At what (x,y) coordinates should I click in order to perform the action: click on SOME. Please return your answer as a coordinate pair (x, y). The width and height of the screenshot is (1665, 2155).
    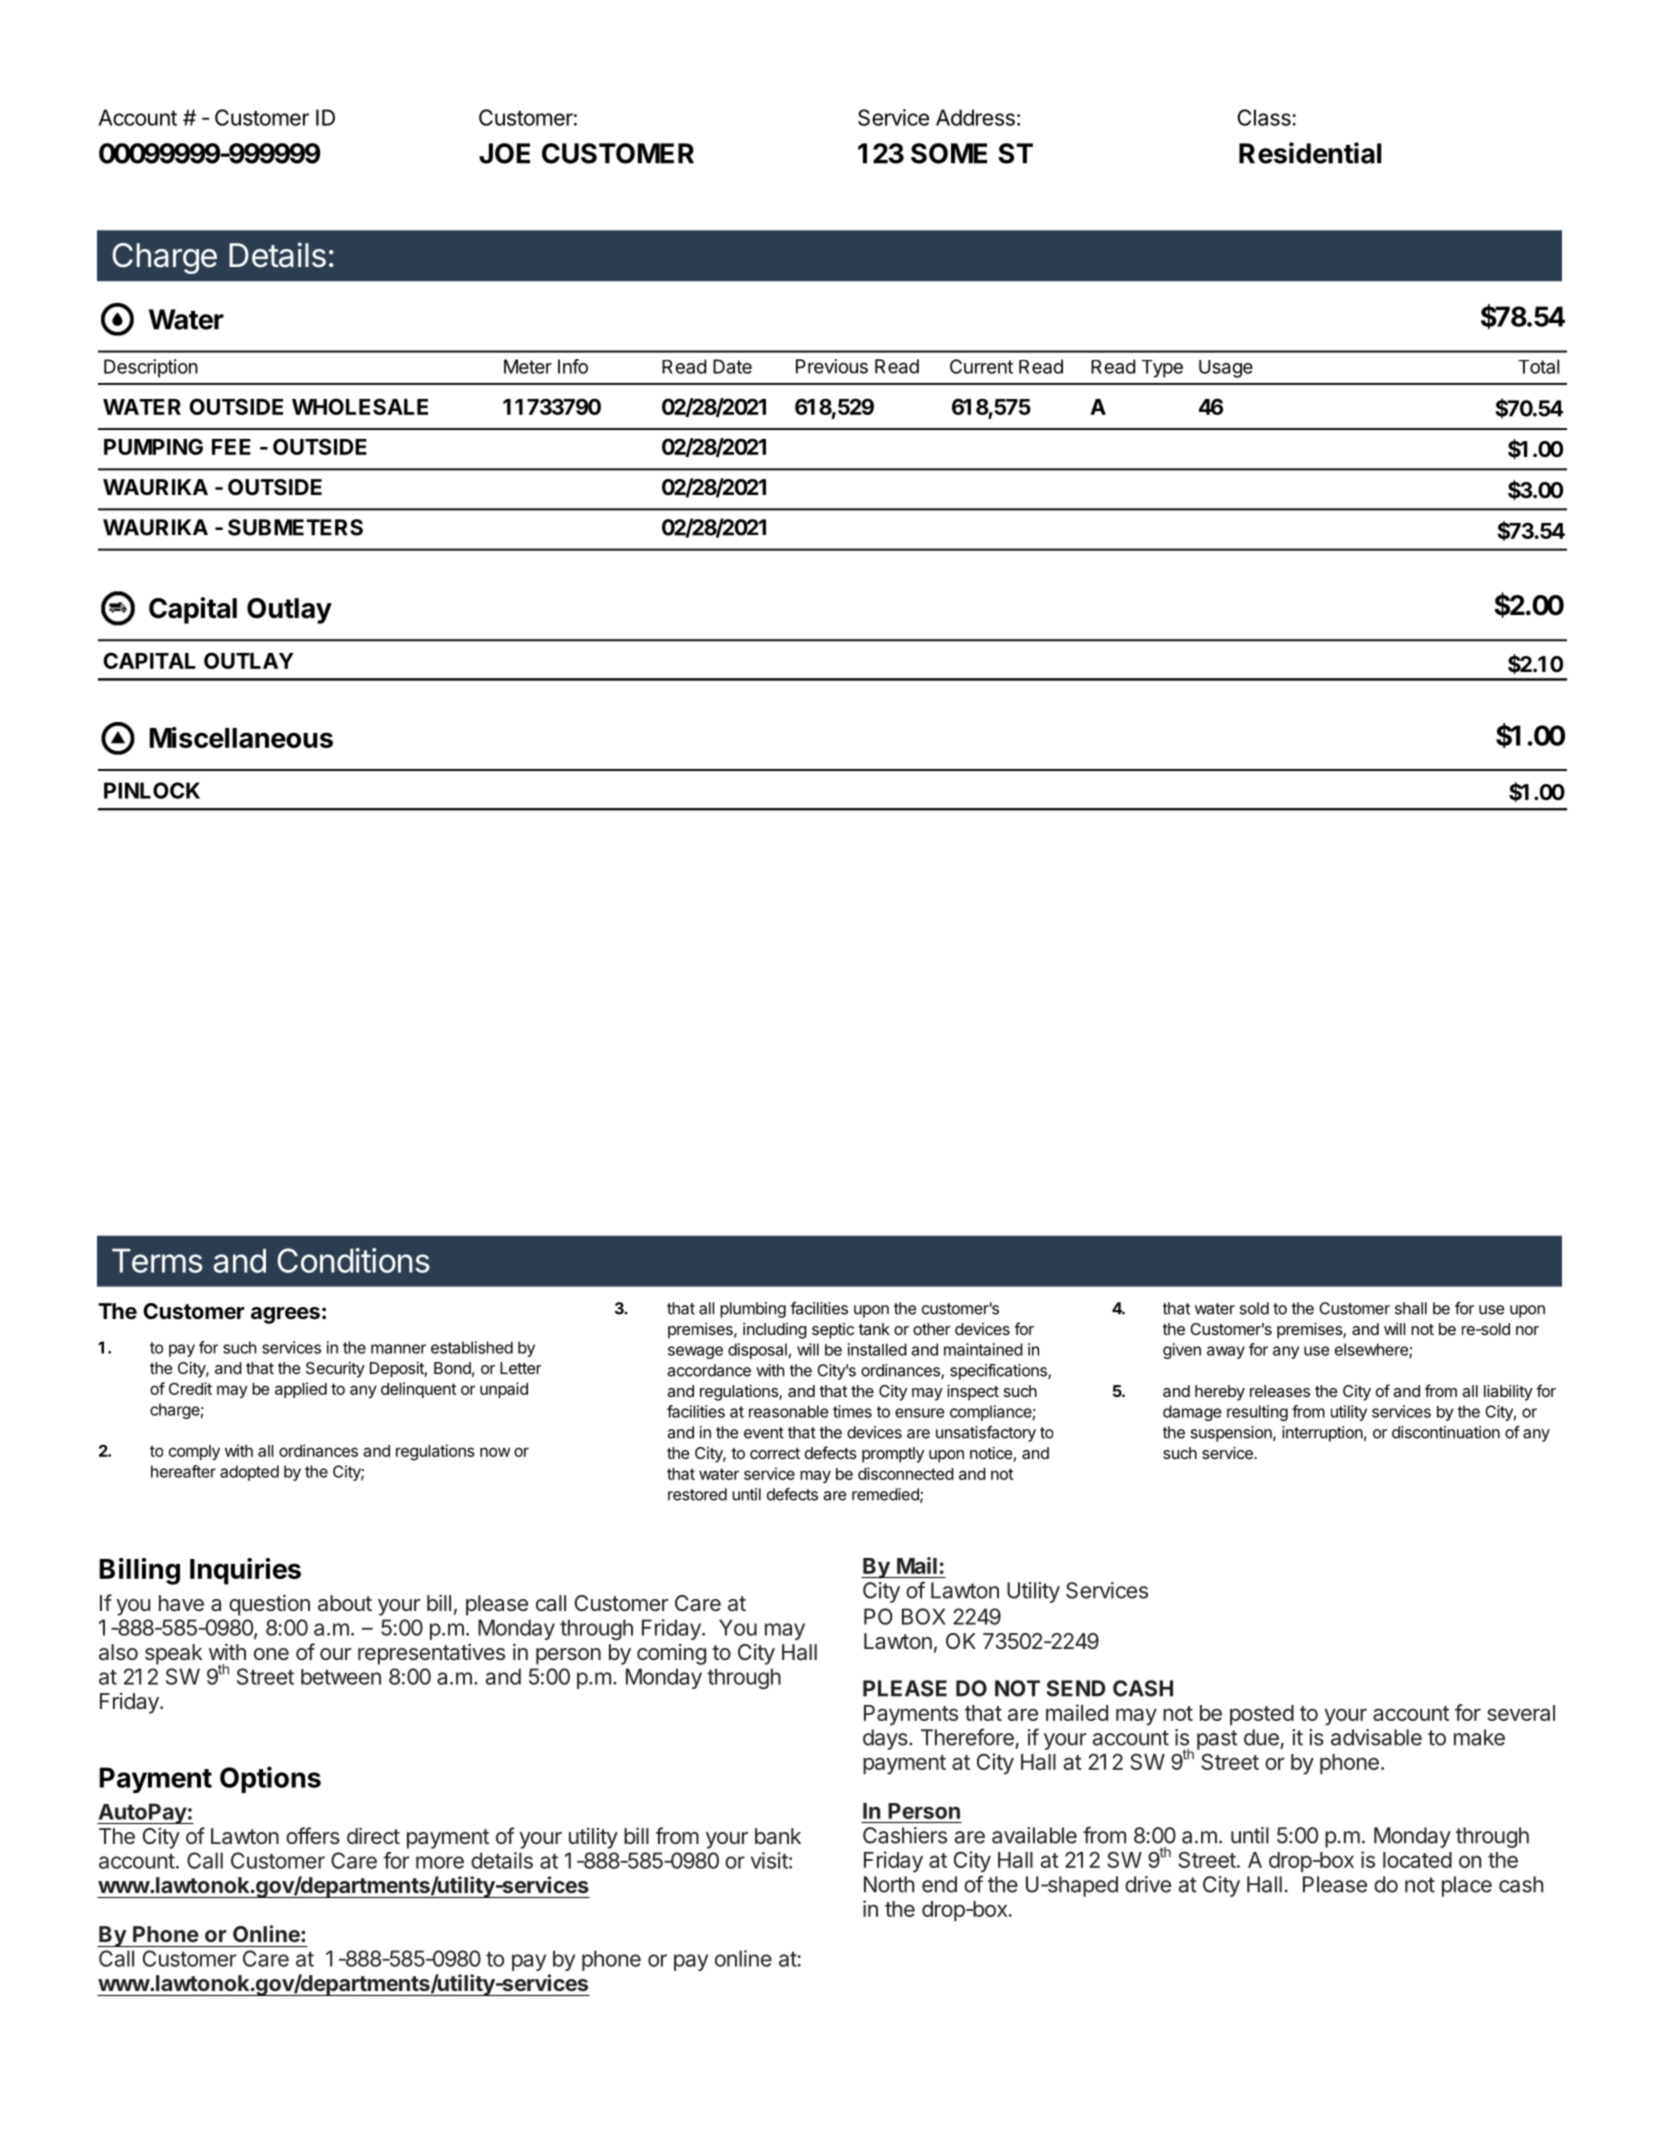
    Looking at the image, I should click on (949, 153).
